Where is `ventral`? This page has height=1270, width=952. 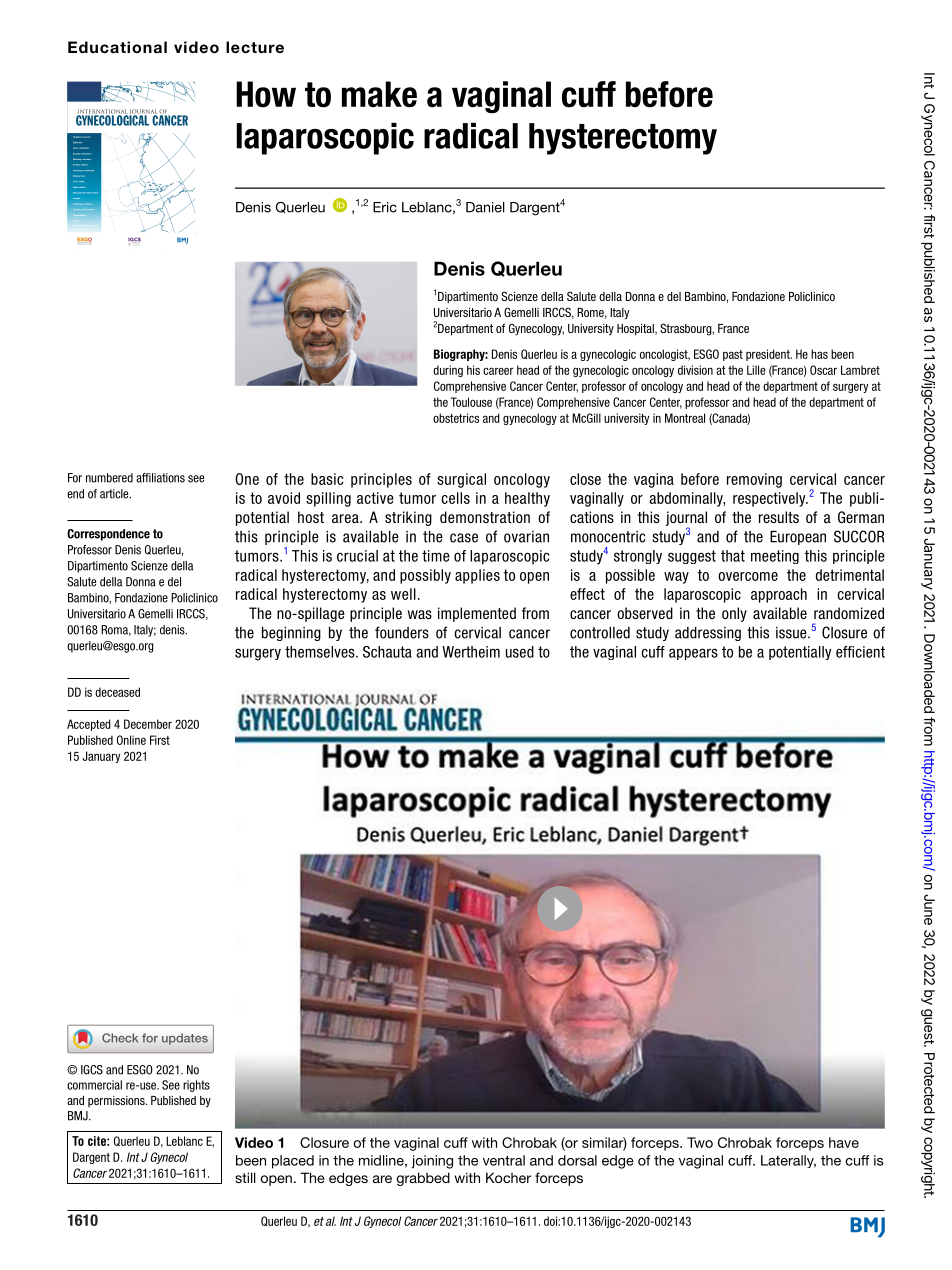 ventral is located at coordinates (504, 1160).
